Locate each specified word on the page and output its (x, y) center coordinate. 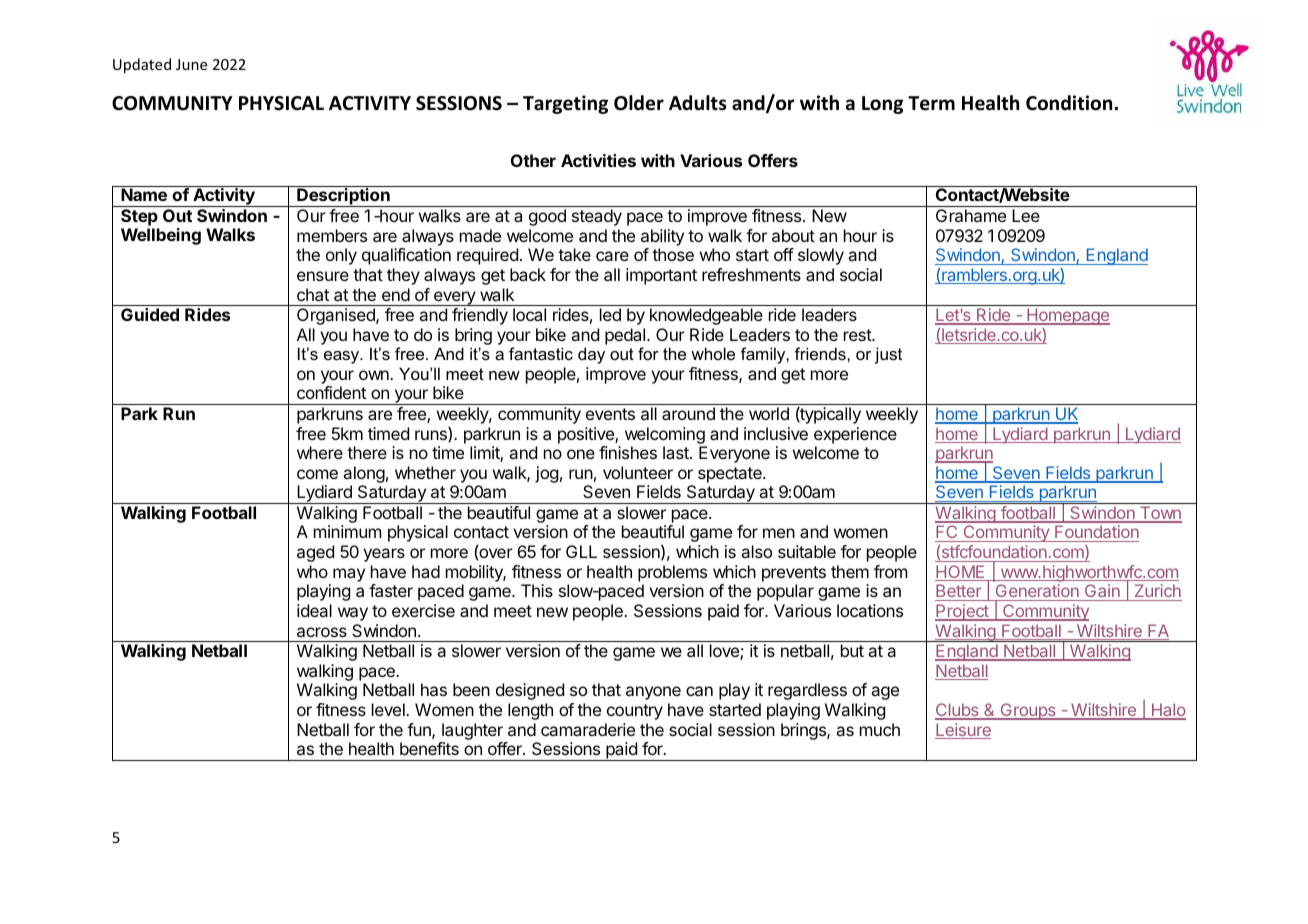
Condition (1069, 103)
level (389, 709)
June (191, 64)
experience (855, 435)
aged (315, 553)
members (332, 235)
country (635, 712)
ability (662, 237)
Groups (1028, 711)
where (320, 452)
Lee (1026, 215)
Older (639, 103)
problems (672, 573)
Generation (1037, 592)
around (688, 413)
